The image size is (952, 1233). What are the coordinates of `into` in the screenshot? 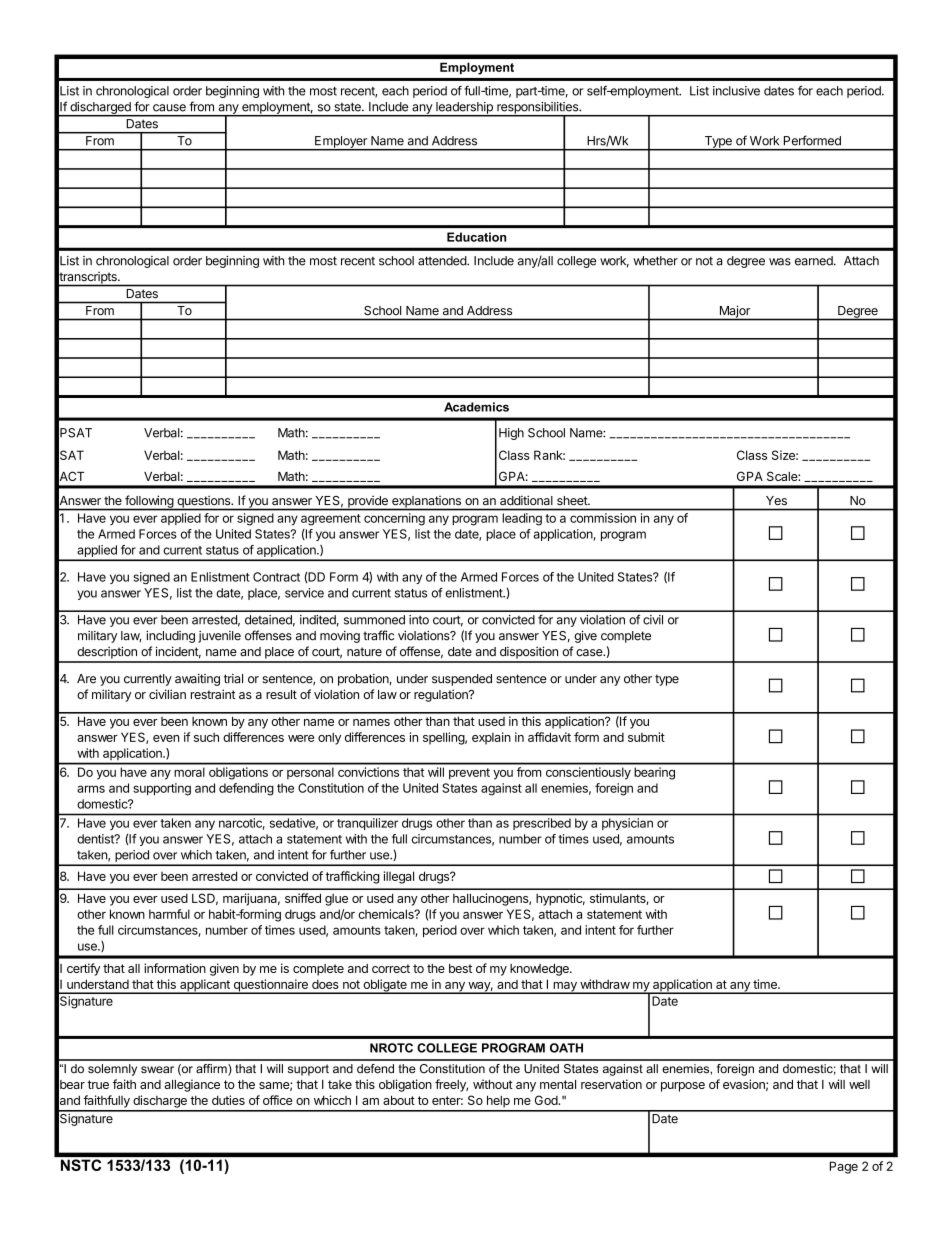 It's located at (419, 620).
